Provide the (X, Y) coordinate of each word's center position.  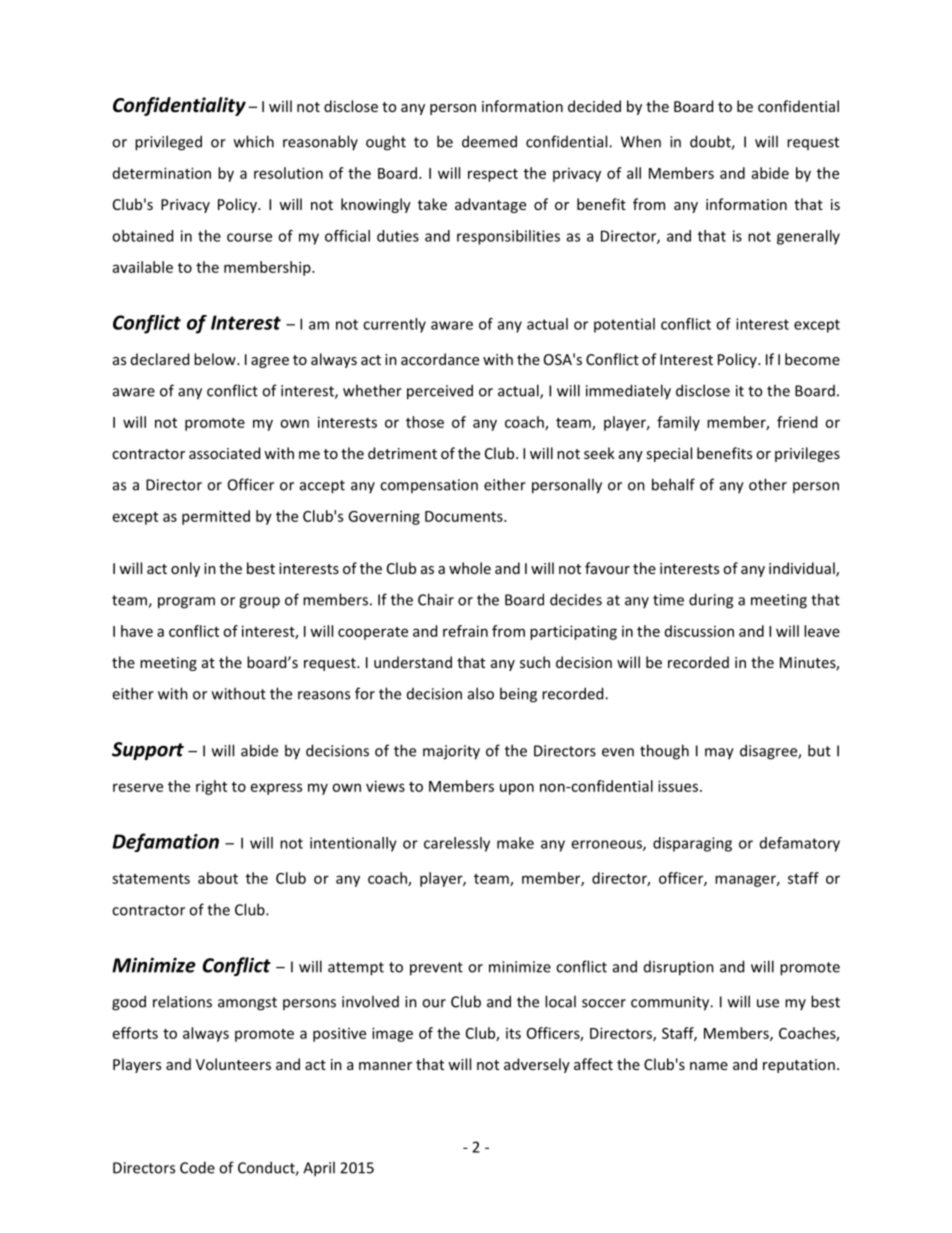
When (641, 141)
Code (197, 1167)
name (709, 1066)
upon (517, 789)
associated (224, 453)
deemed (489, 141)
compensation (429, 486)
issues (679, 786)
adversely (537, 1065)
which (254, 141)
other (768, 484)
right (211, 787)
